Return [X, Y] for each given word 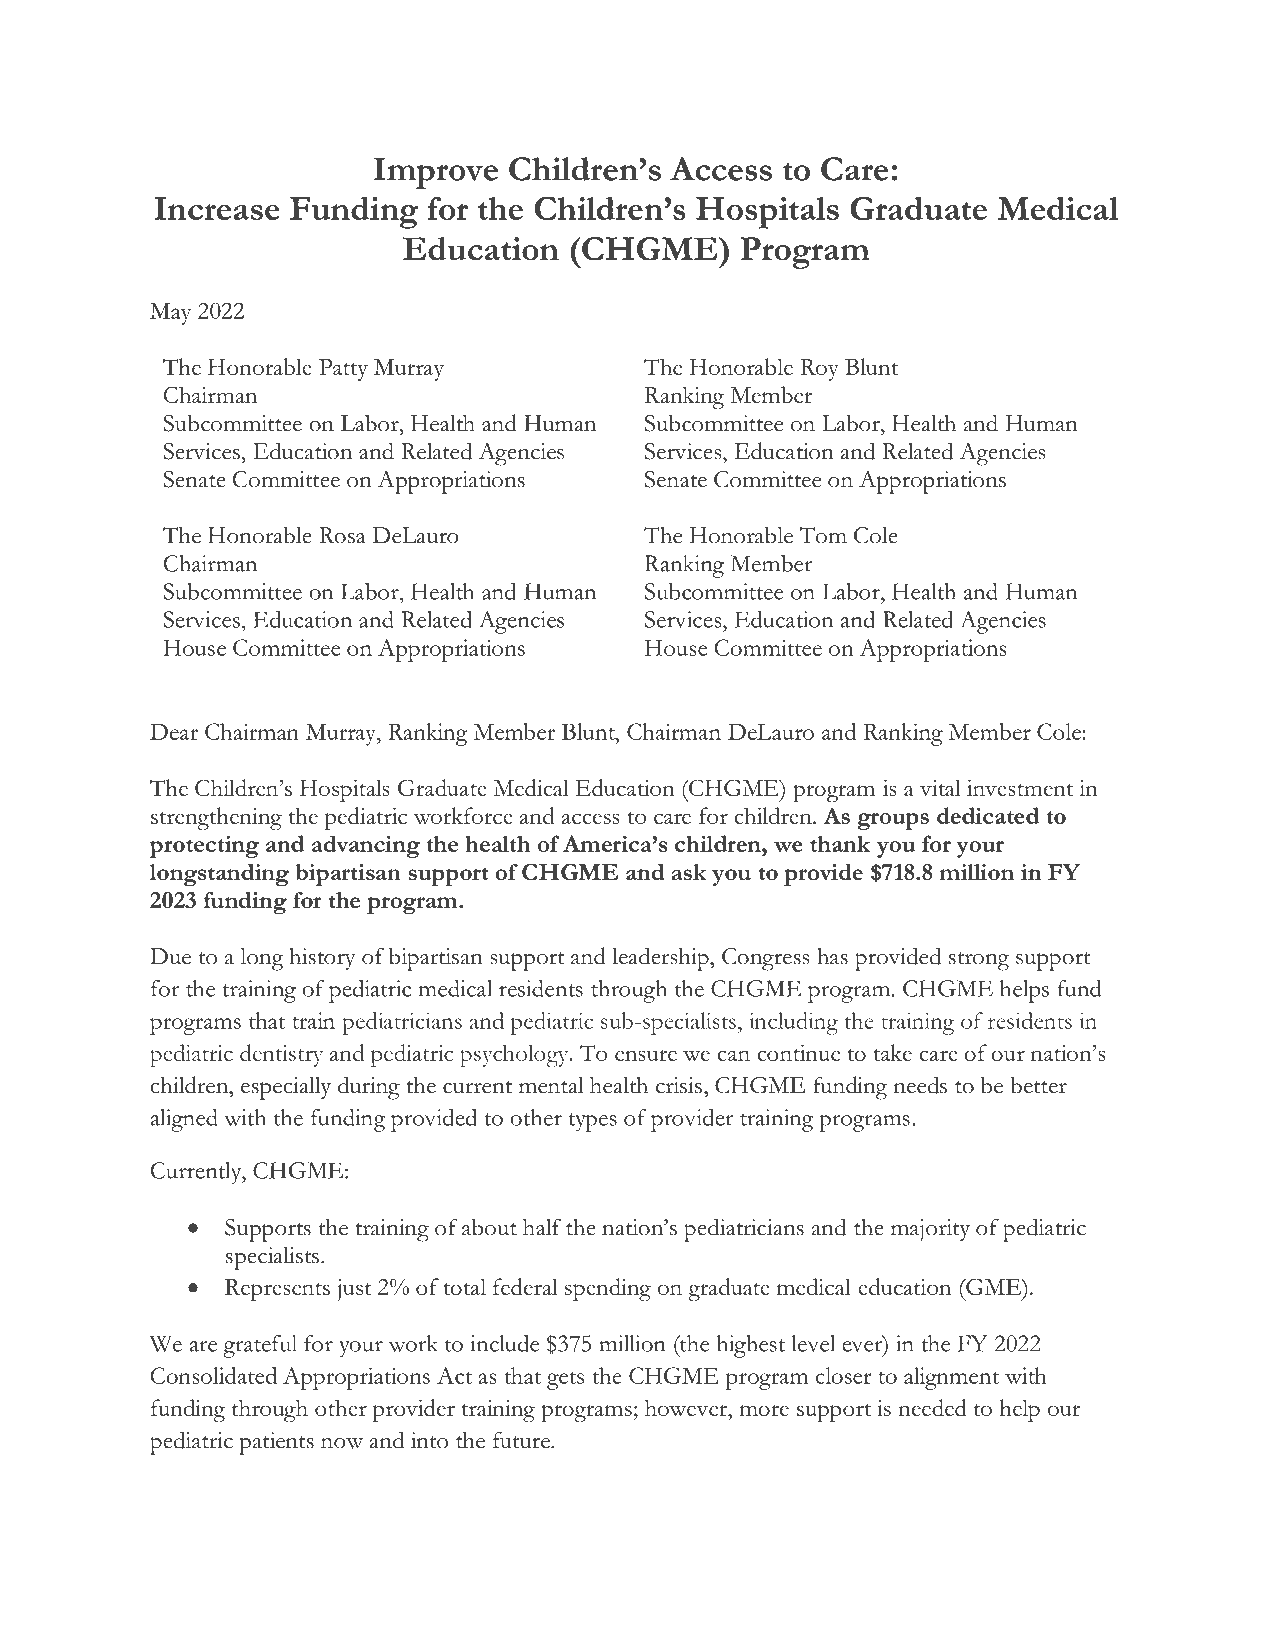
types [593, 1122]
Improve [436, 173]
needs [920, 1085]
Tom [823, 535]
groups [893, 821]
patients [276, 1443]
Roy [819, 370]
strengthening [216, 818]
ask [689, 872]
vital [940, 787]
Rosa [342, 535]
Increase [217, 208]
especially [286, 1088]
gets [565, 1380]
